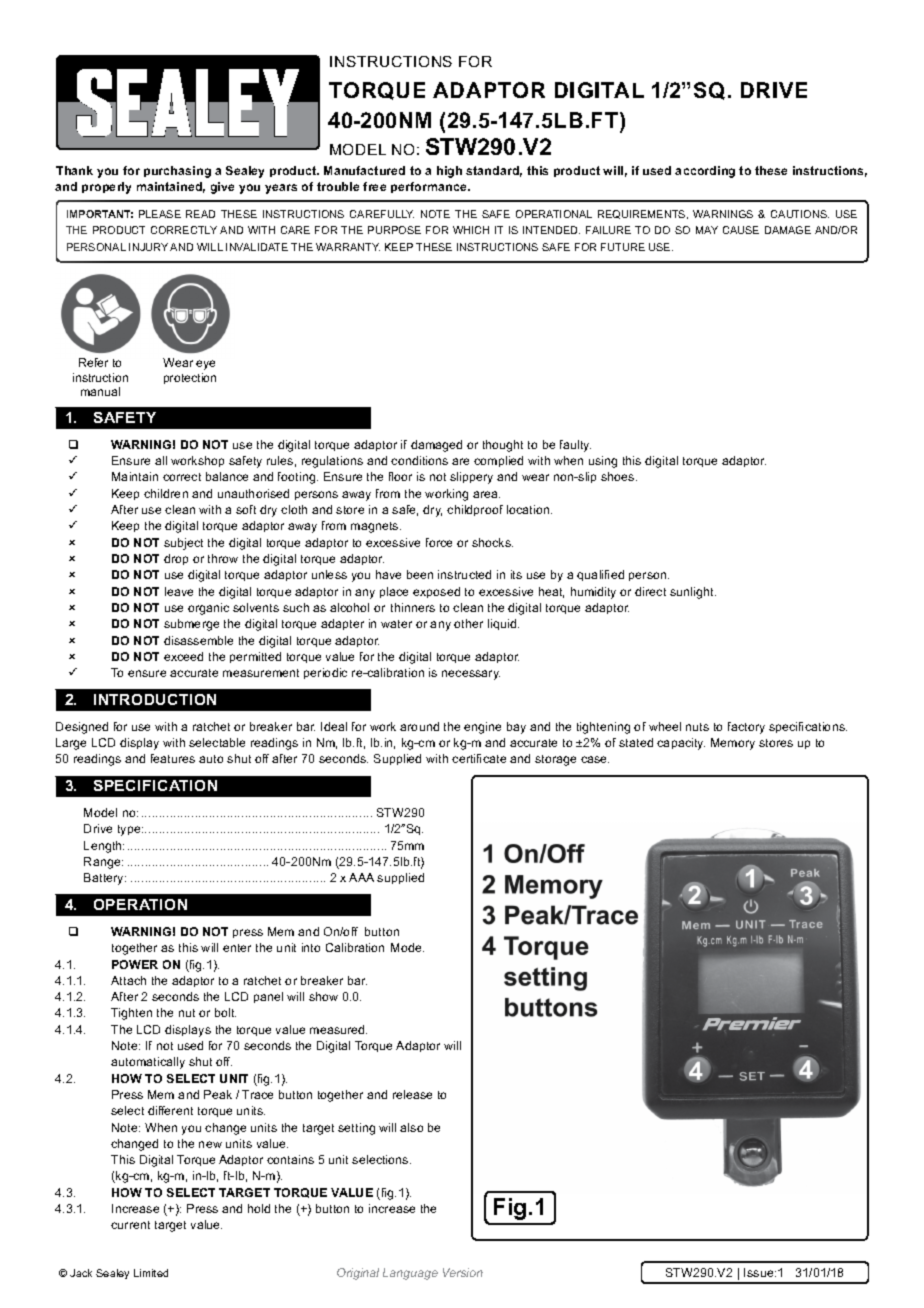  I want to click on conditions, so click(419, 460).
